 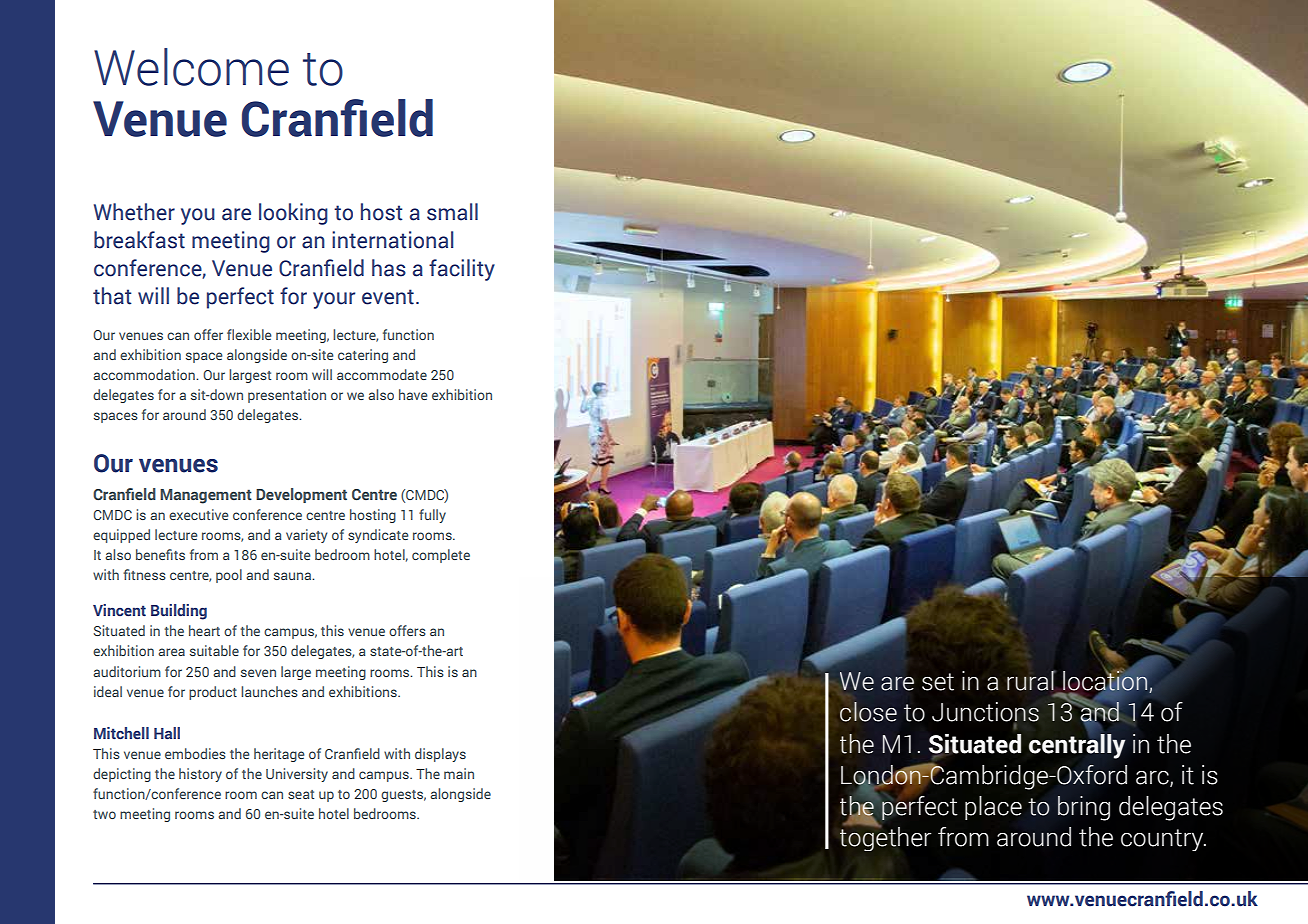 What do you see at coordinates (1031, 681) in the document?
I see `rural` at bounding box center [1031, 681].
